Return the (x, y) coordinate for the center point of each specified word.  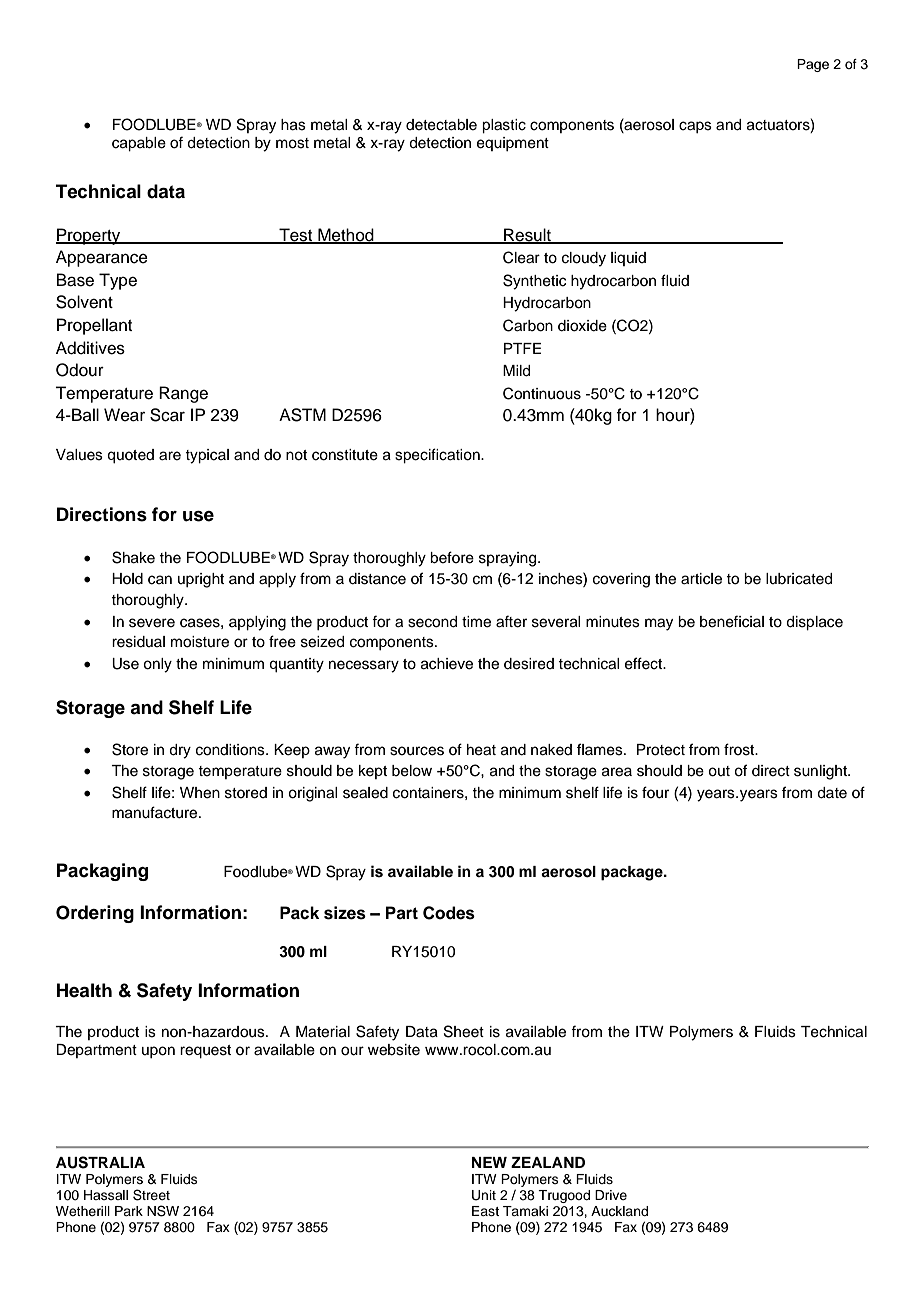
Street (151, 1195)
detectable (441, 125)
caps (695, 127)
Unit (484, 1195)
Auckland (619, 1211)
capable (139, 144)
